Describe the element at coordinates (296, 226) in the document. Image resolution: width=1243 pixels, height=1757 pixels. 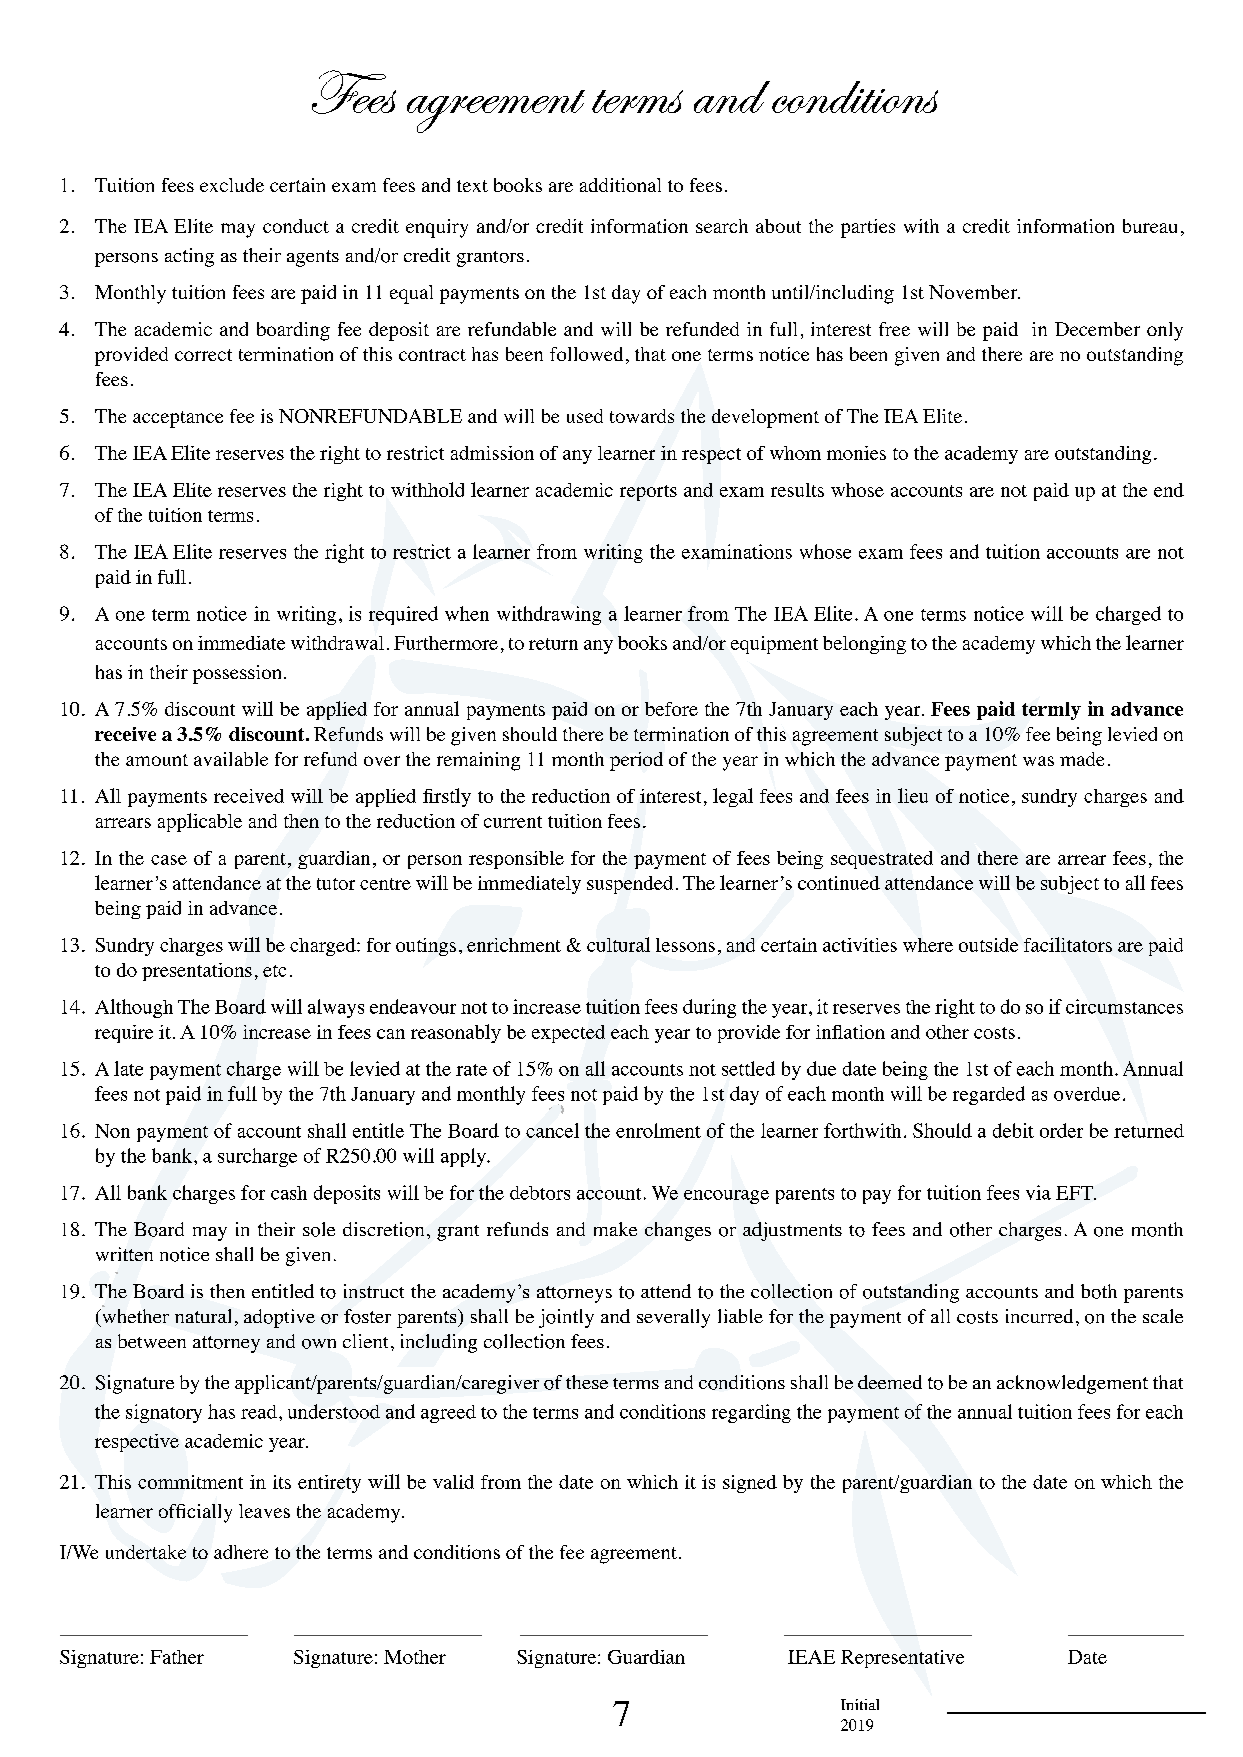
I see `conduct` at that location.
